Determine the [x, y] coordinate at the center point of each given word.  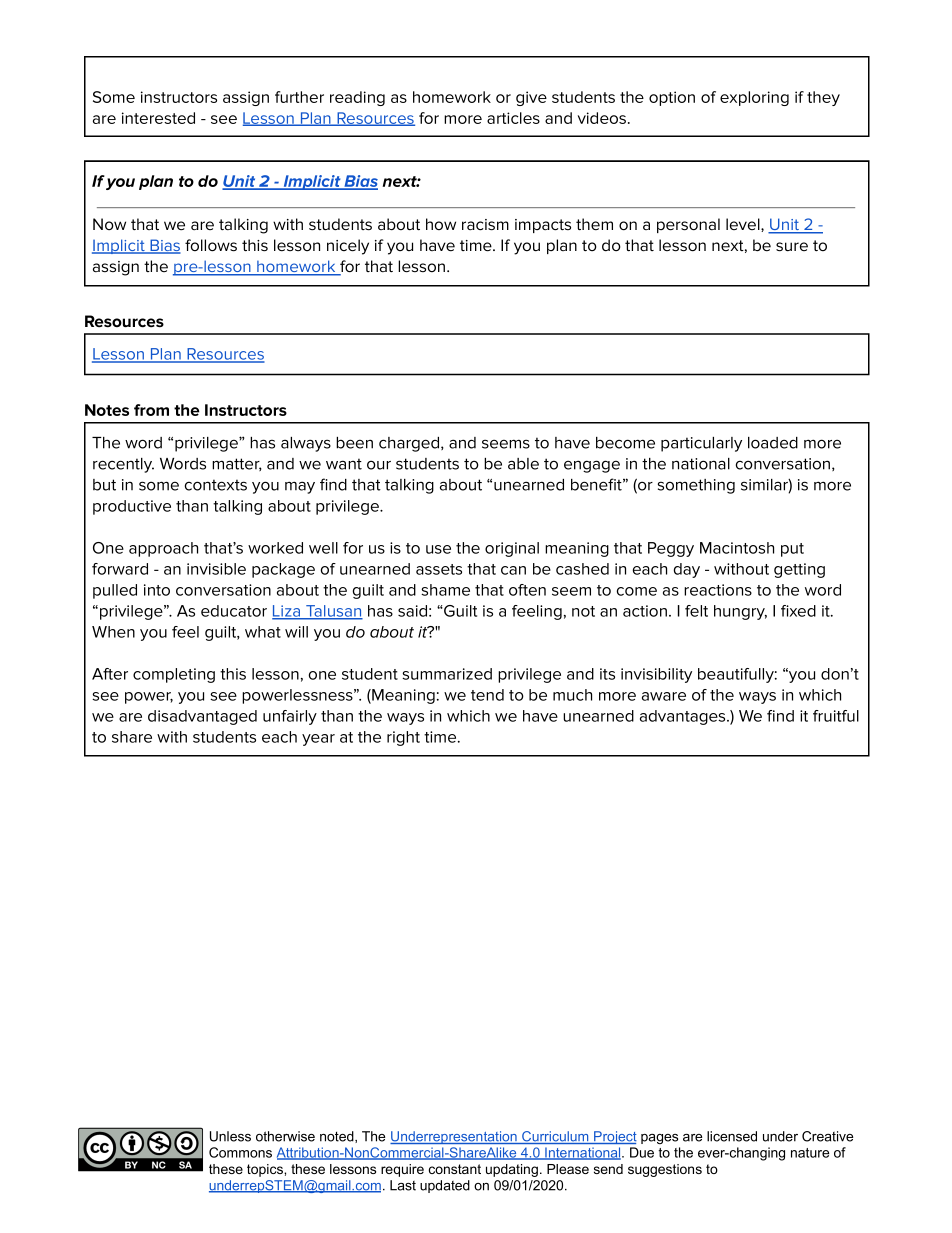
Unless [230, 1136]
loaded [773, 443]
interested [158, 118]
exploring [754, 98]
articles [513, 118]
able [523, 464]
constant [455, 1169]
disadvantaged [202, 717]
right [403, 738]
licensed [732, 1136]
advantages [684, 717]
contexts [216, 485]
